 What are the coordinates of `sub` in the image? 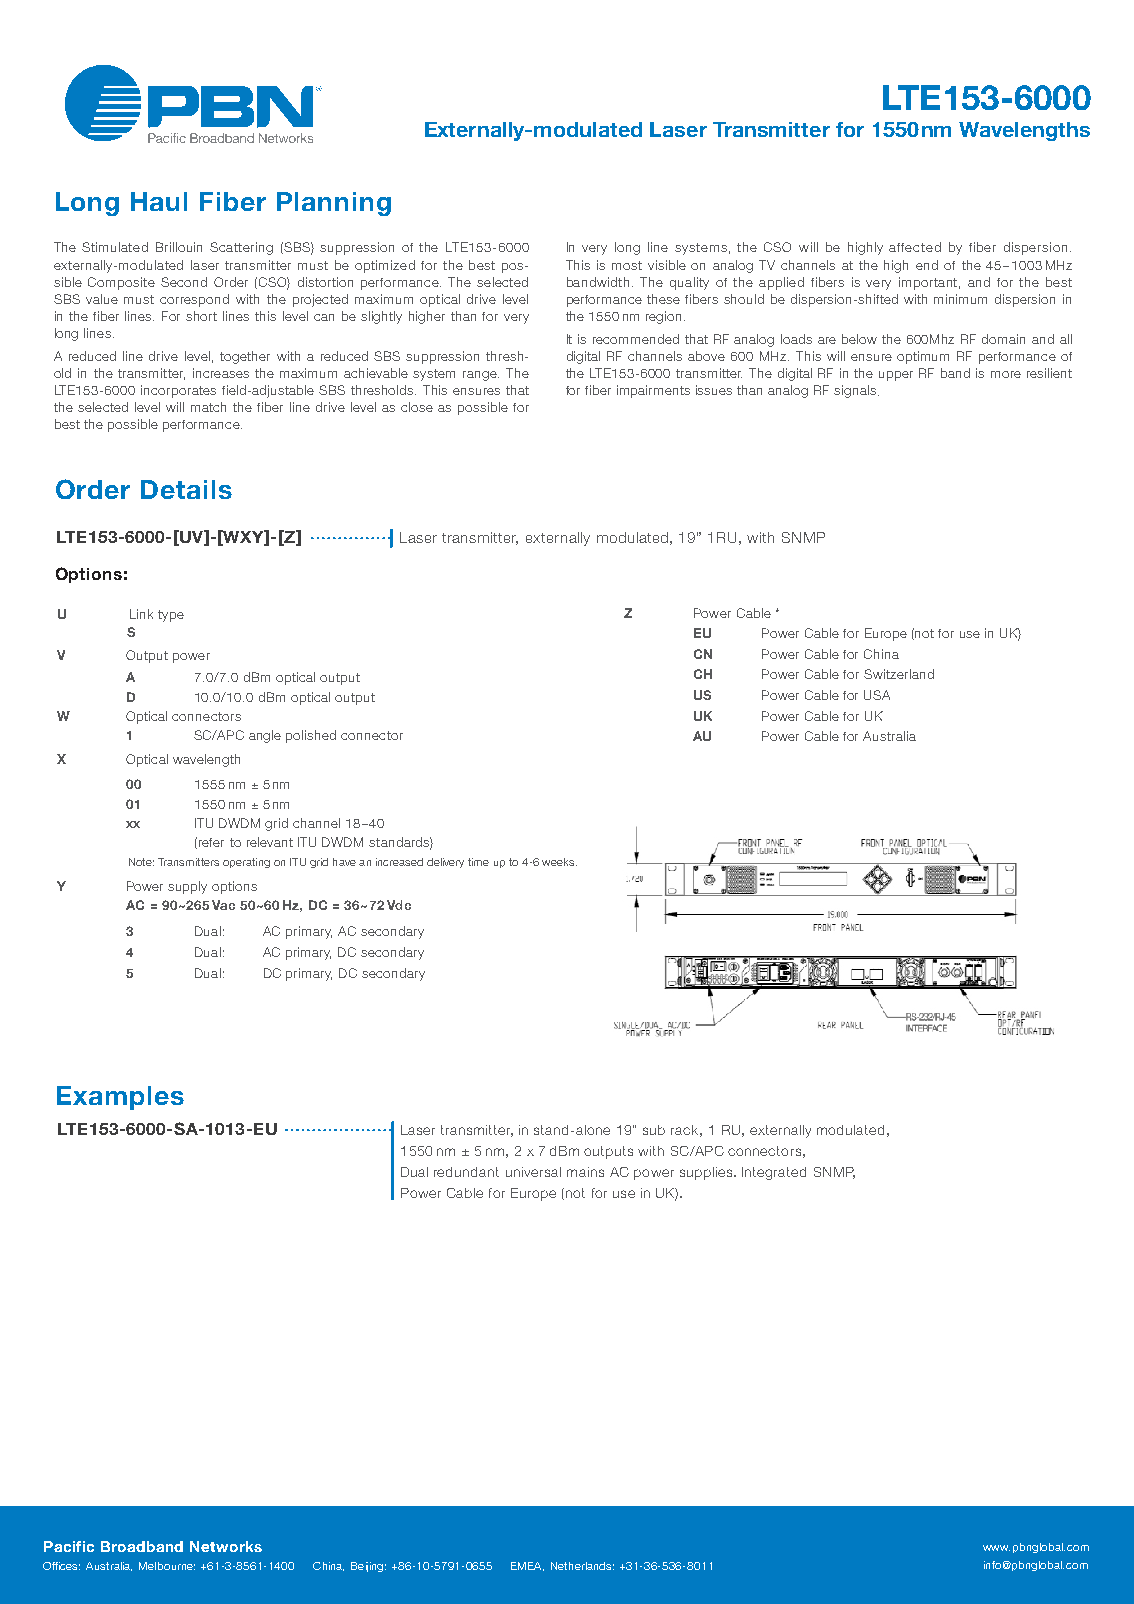 It's located at (654, 1130).
